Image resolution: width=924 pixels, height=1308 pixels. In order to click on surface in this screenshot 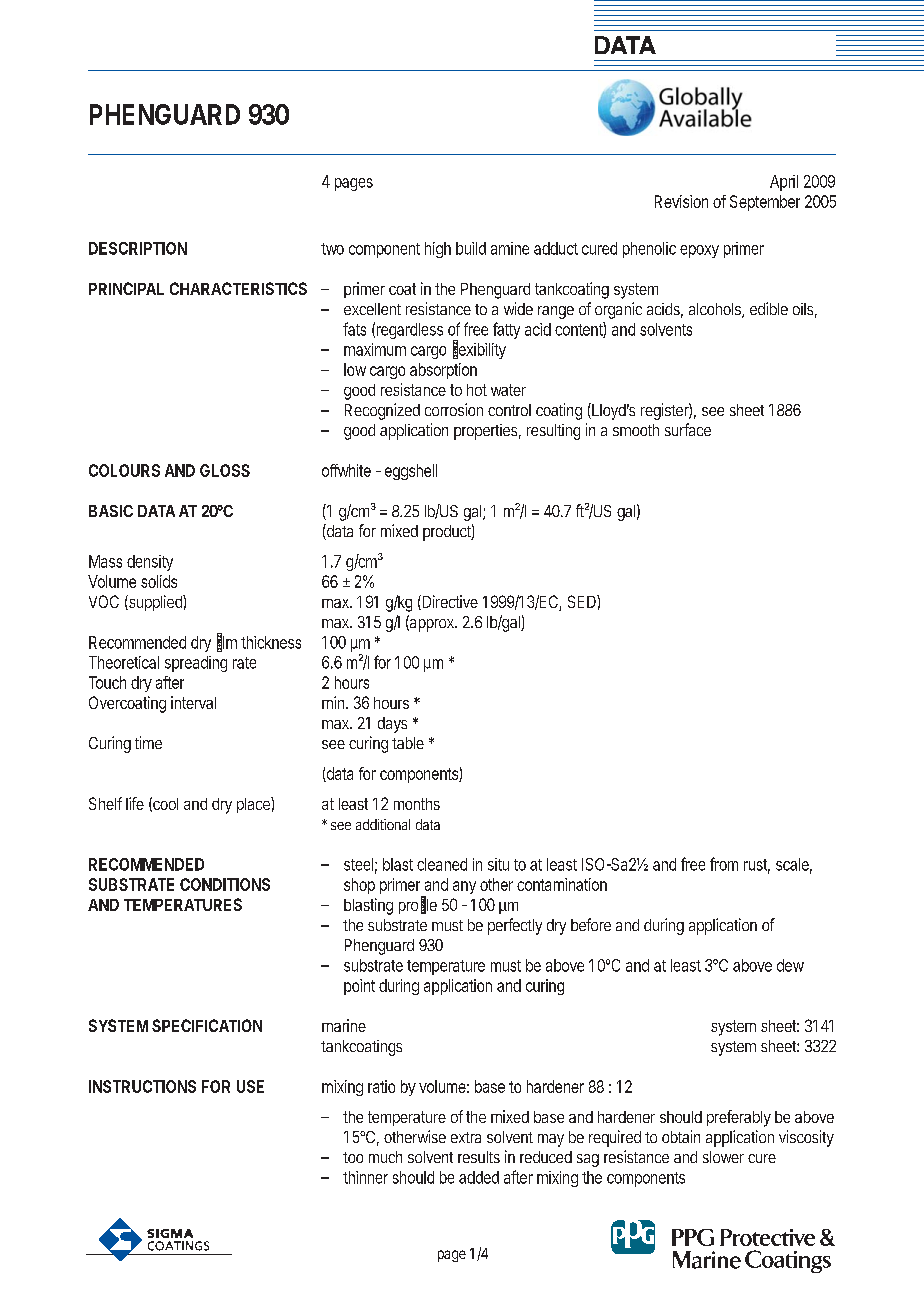, I will do `click(688, 429)`.
